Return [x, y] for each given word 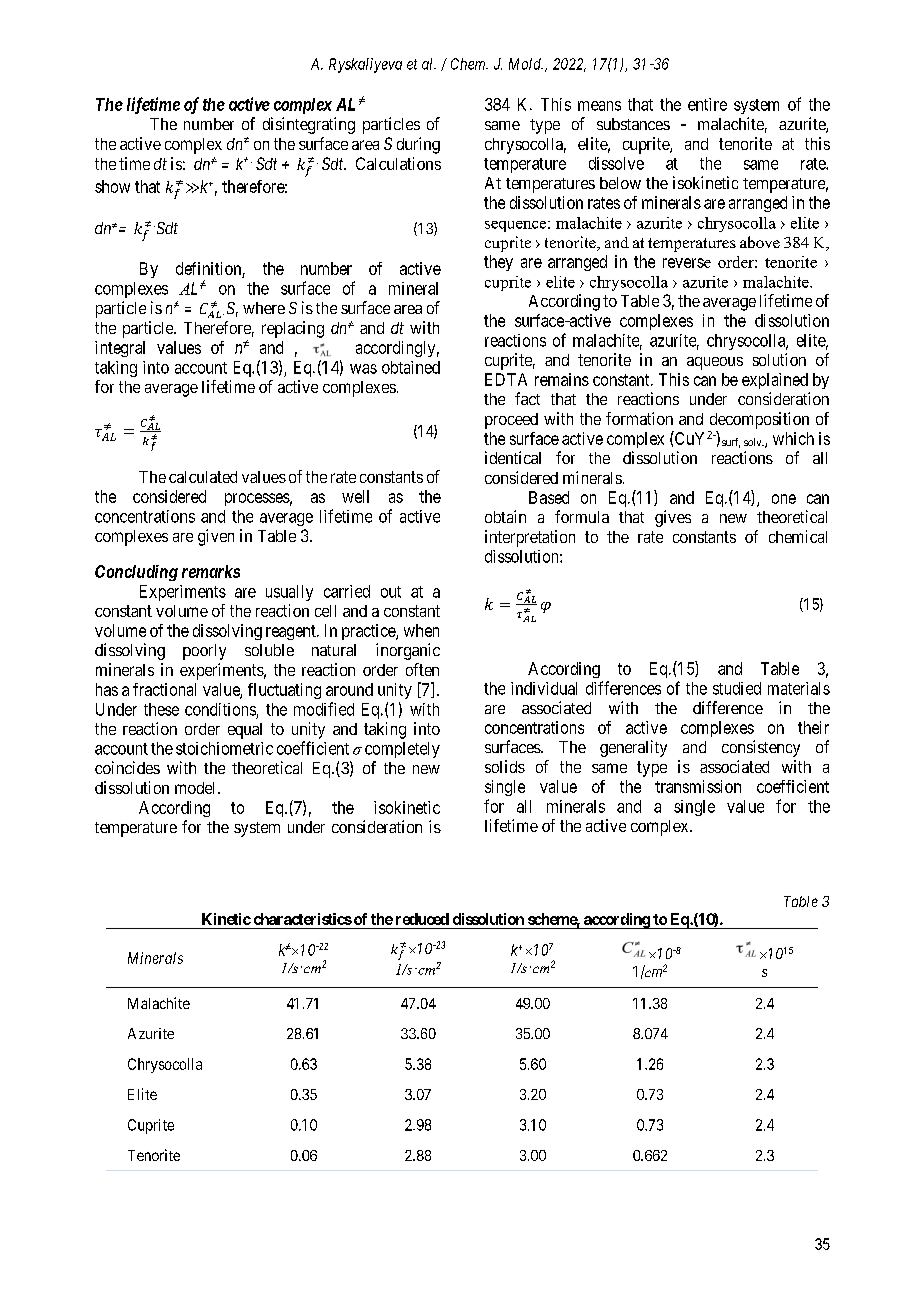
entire [707, 104]
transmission [698, 786]
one [784, 499]
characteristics [303, 919]
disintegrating [309, 125]
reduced [422, 919]
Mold [526, 64]
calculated [203, 477]
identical [513, 457]
